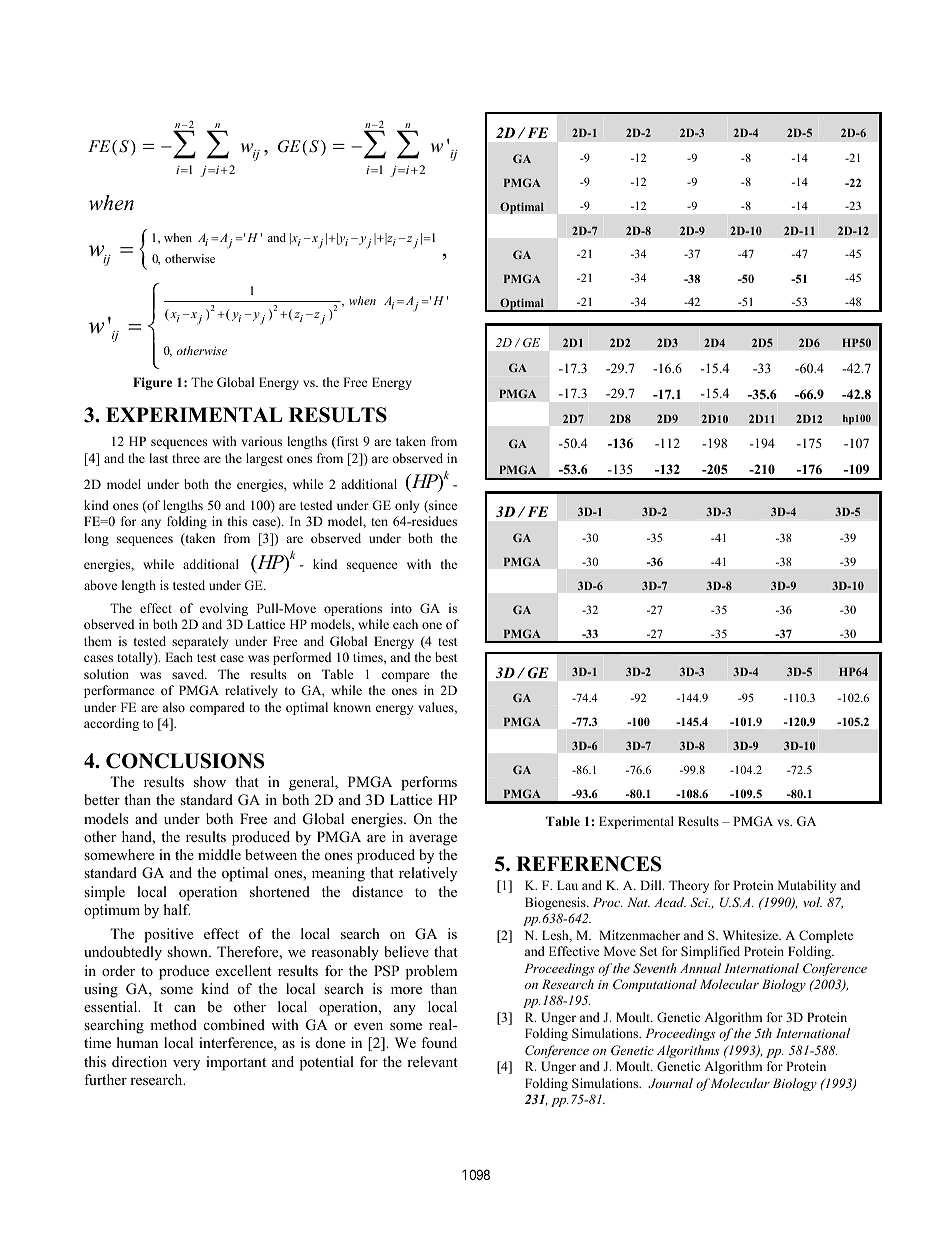 The width and height of the document is (952, 1233). Describe the element at coordinates (446, 657) in the document. I see `best` at that location.
